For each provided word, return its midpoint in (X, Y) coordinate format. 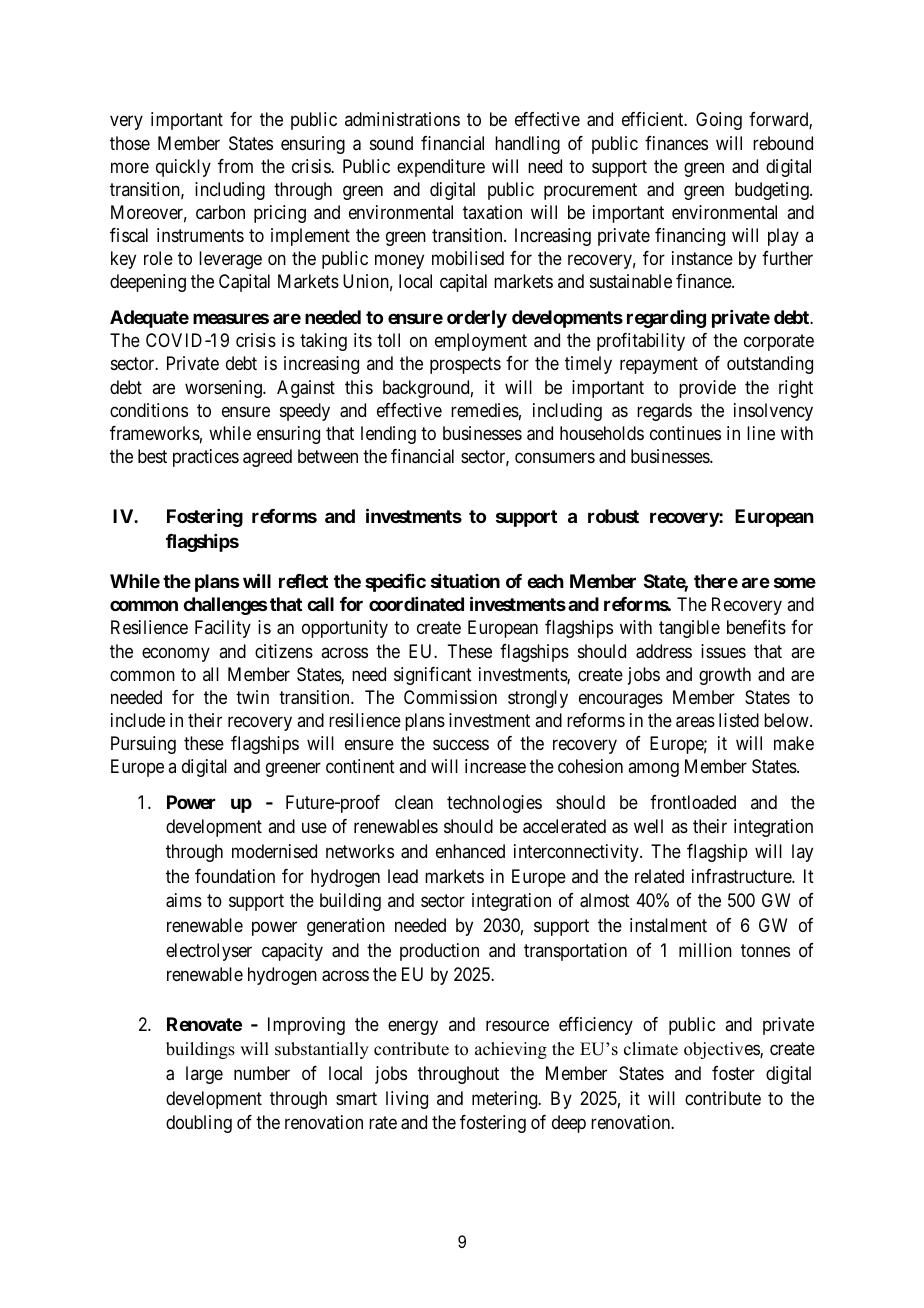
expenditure (441, 168)
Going (719, 121)
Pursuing (143, 745)
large (204, 1075)
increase (495, 766)
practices (206, 458)
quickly (183, 168)
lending (388, 435)
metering (505, 1100)
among (653, 769)
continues (685, 433)
